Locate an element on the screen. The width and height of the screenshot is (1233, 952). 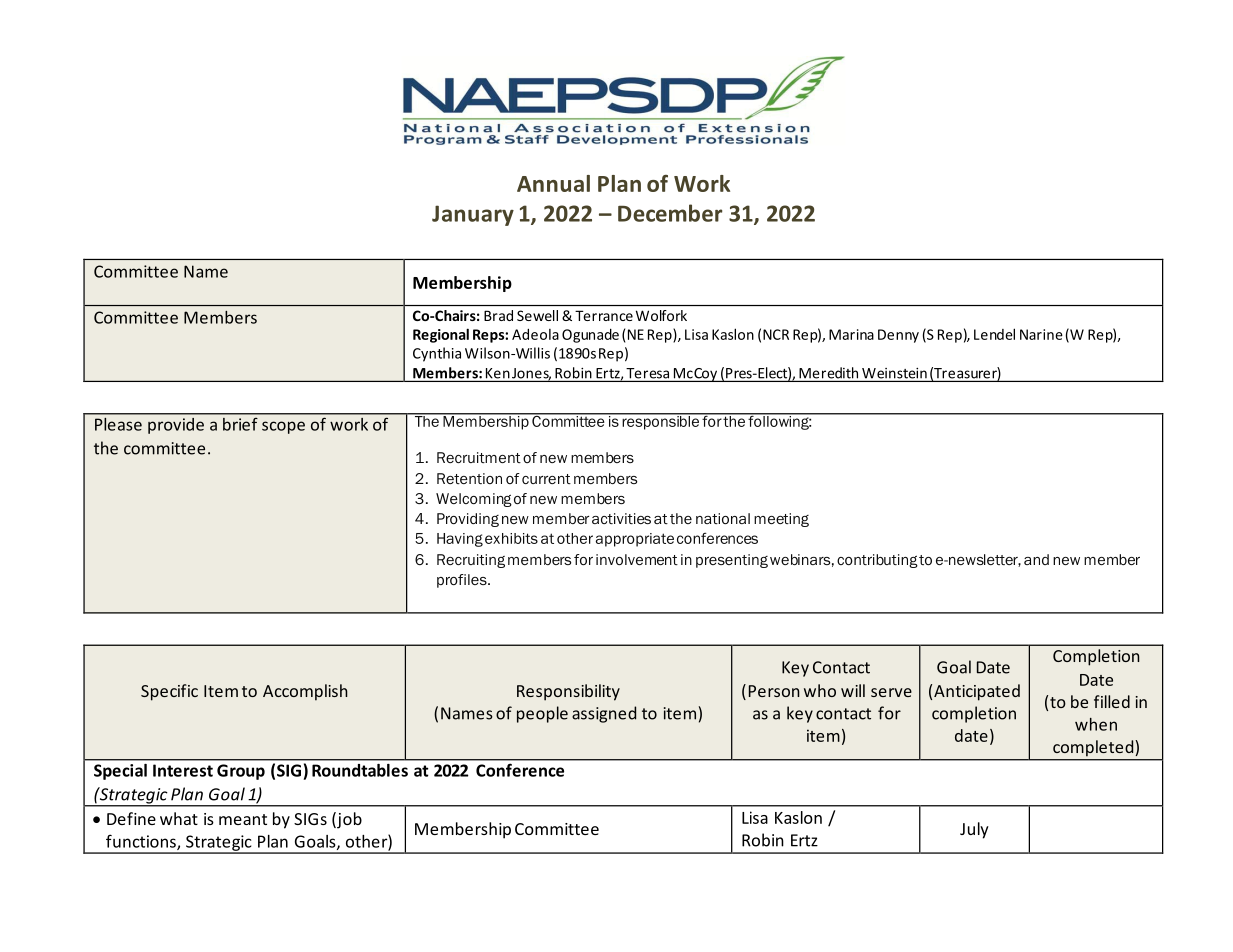
profiles is located at coordinates (463, 581).
